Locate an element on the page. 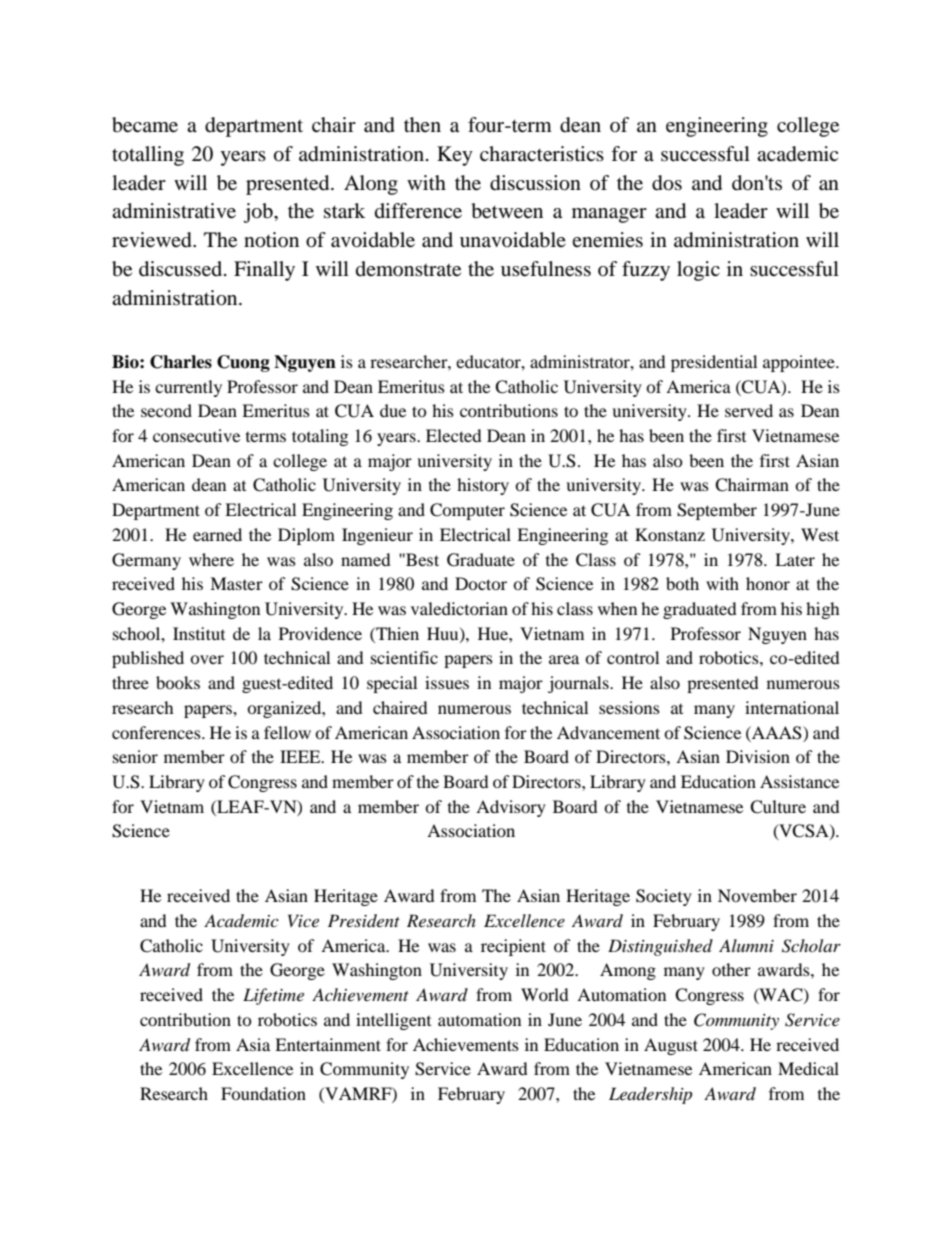 The image size is (952, 1233). Foundation is located at coordinates (263, 1093).
